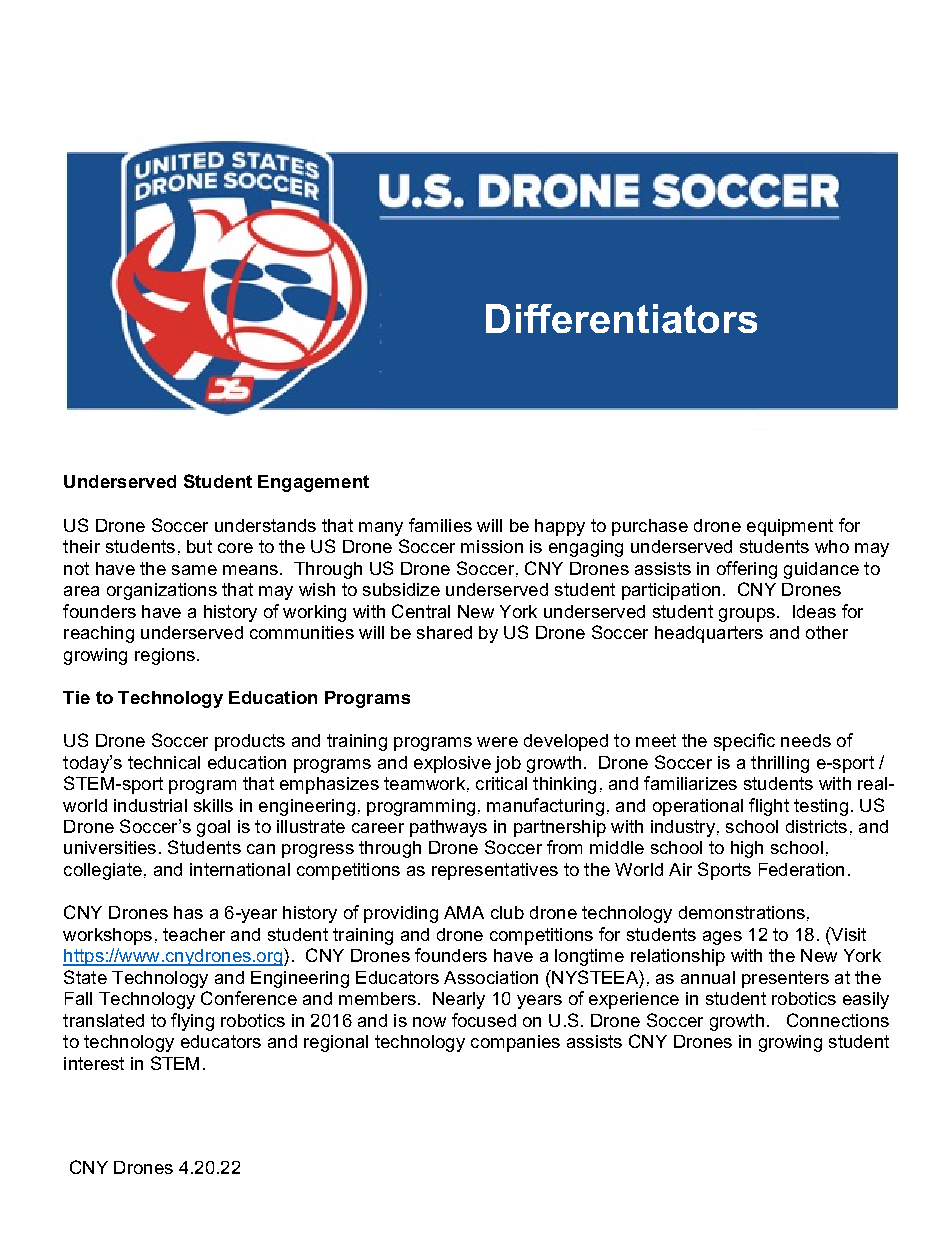  I want to click on skills, so click(213, 805).
